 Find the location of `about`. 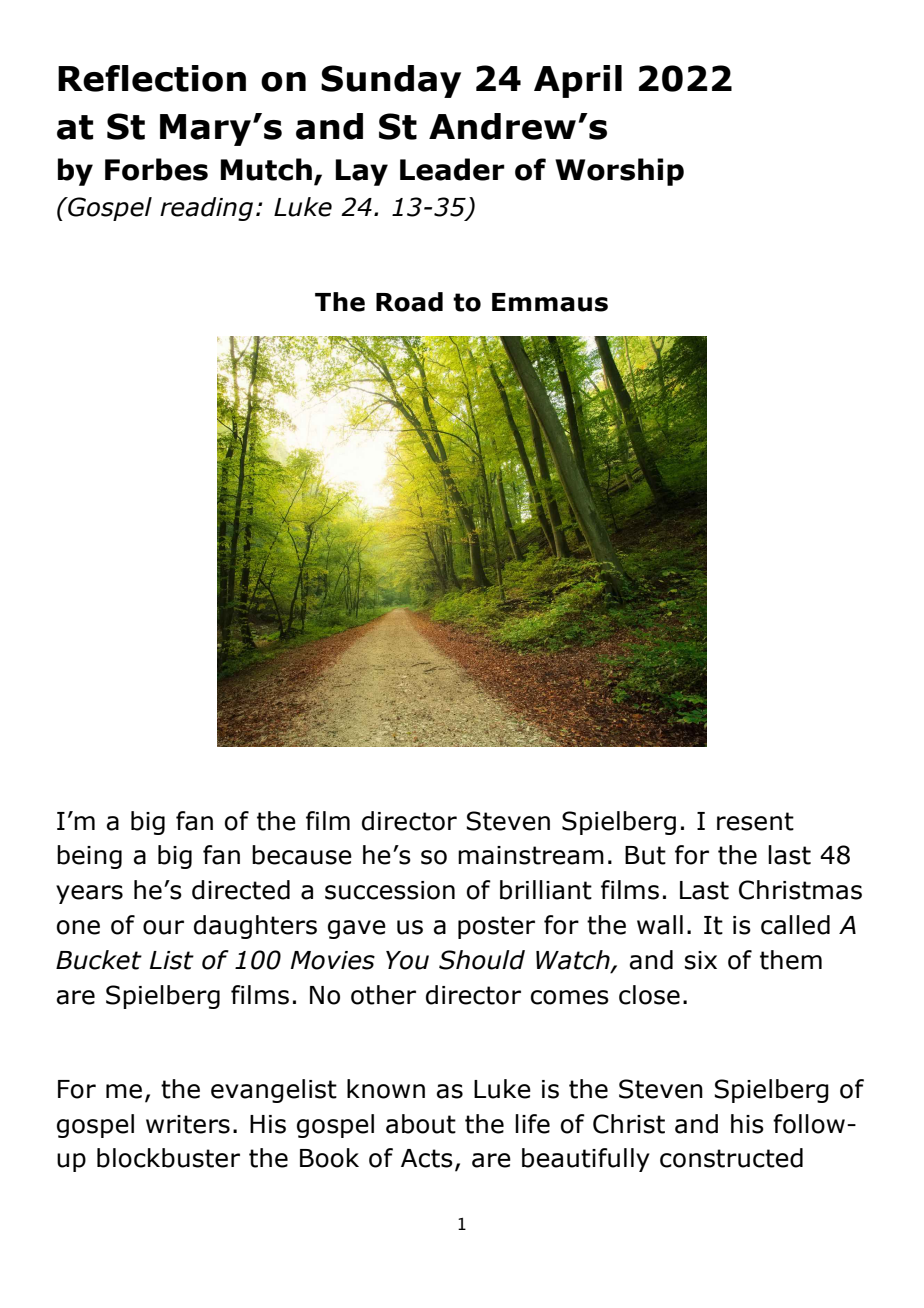

about is located at coordinates (421, 1124).
